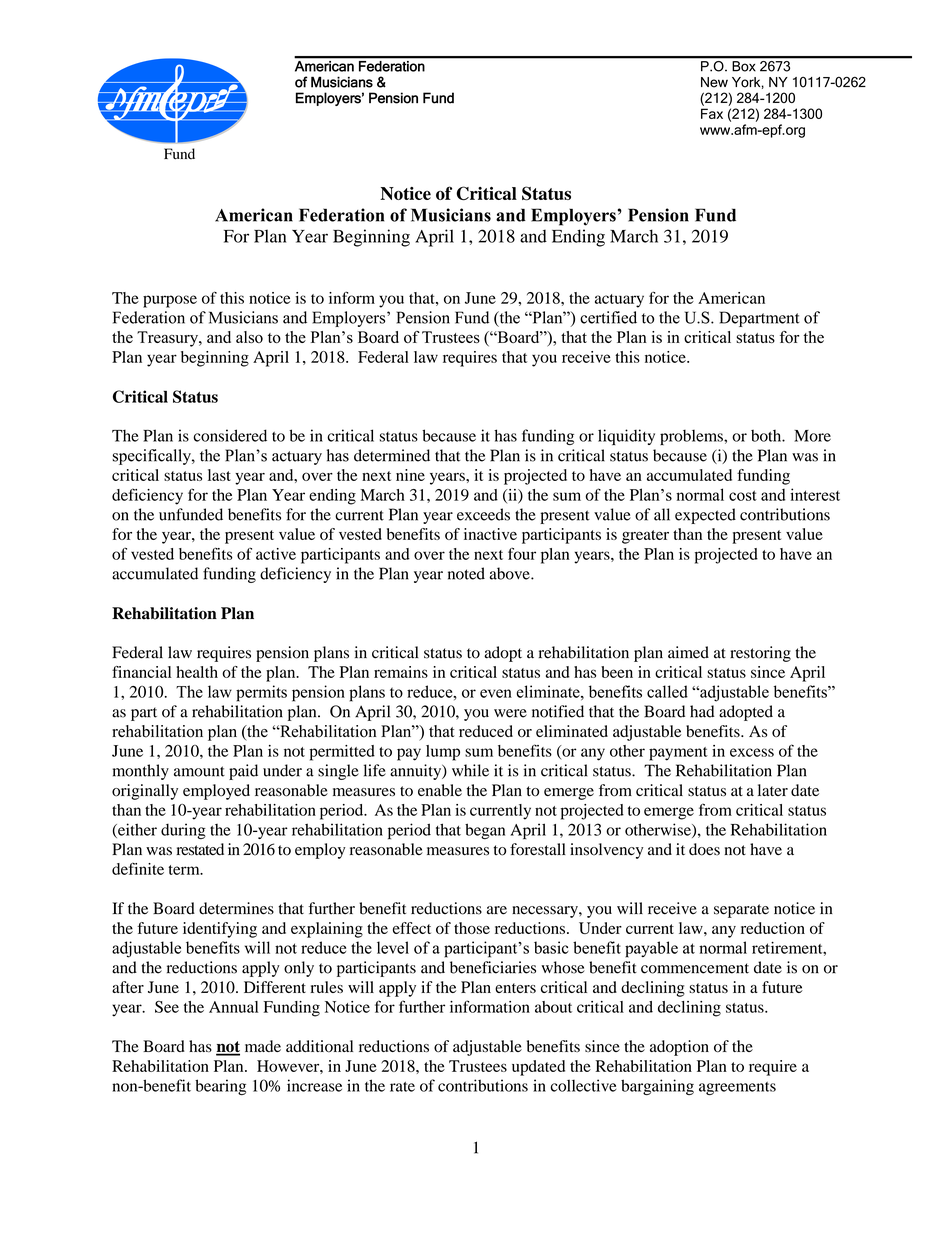 The width and height of the document is (952, 1233). Describe the element at coordinates (220, 1087) in the document. I see `bearing` at that location.
